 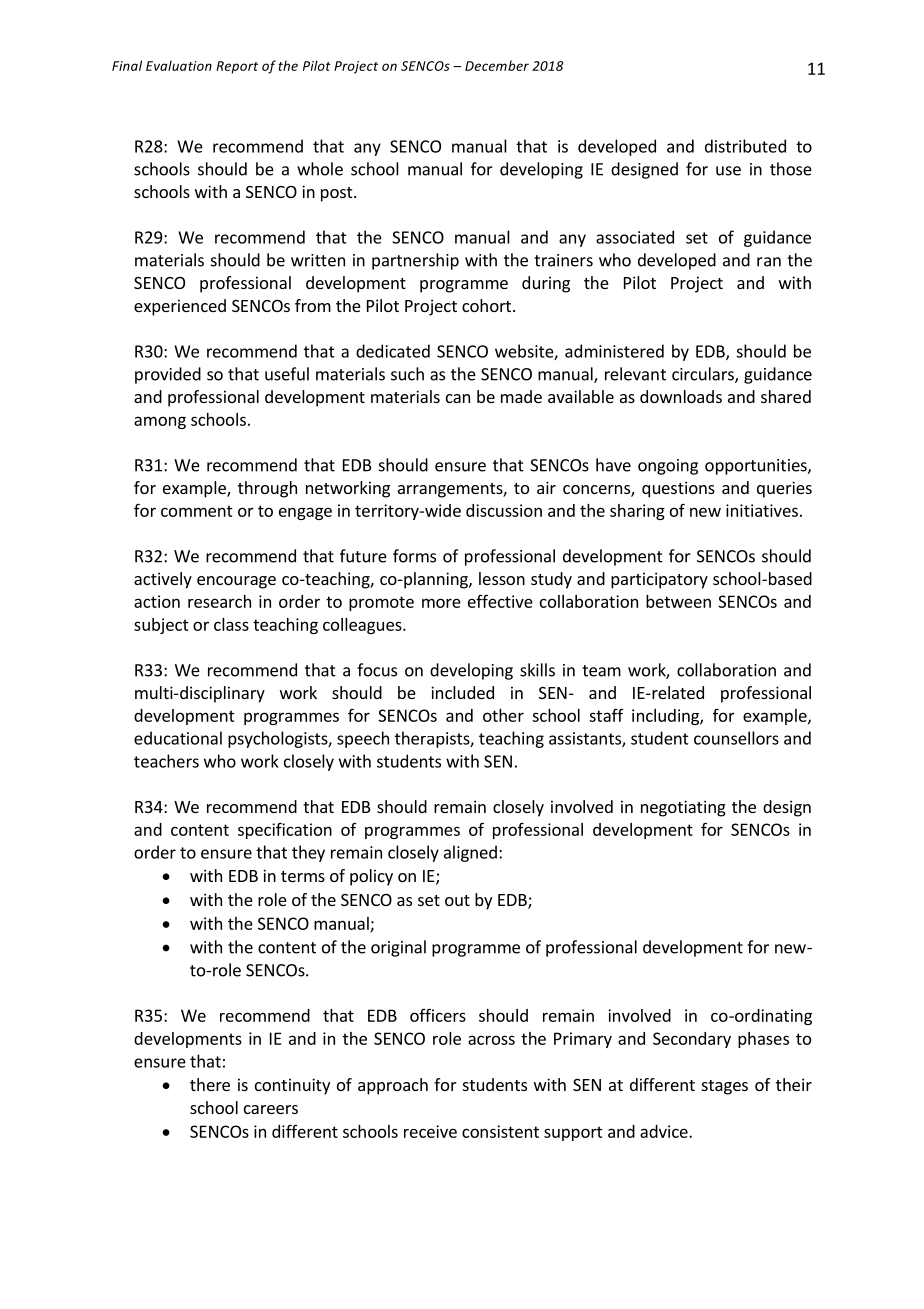 What do you see at coordinates (237, 67) in the document?
I see `Report` at bounding box center [237, 67].
